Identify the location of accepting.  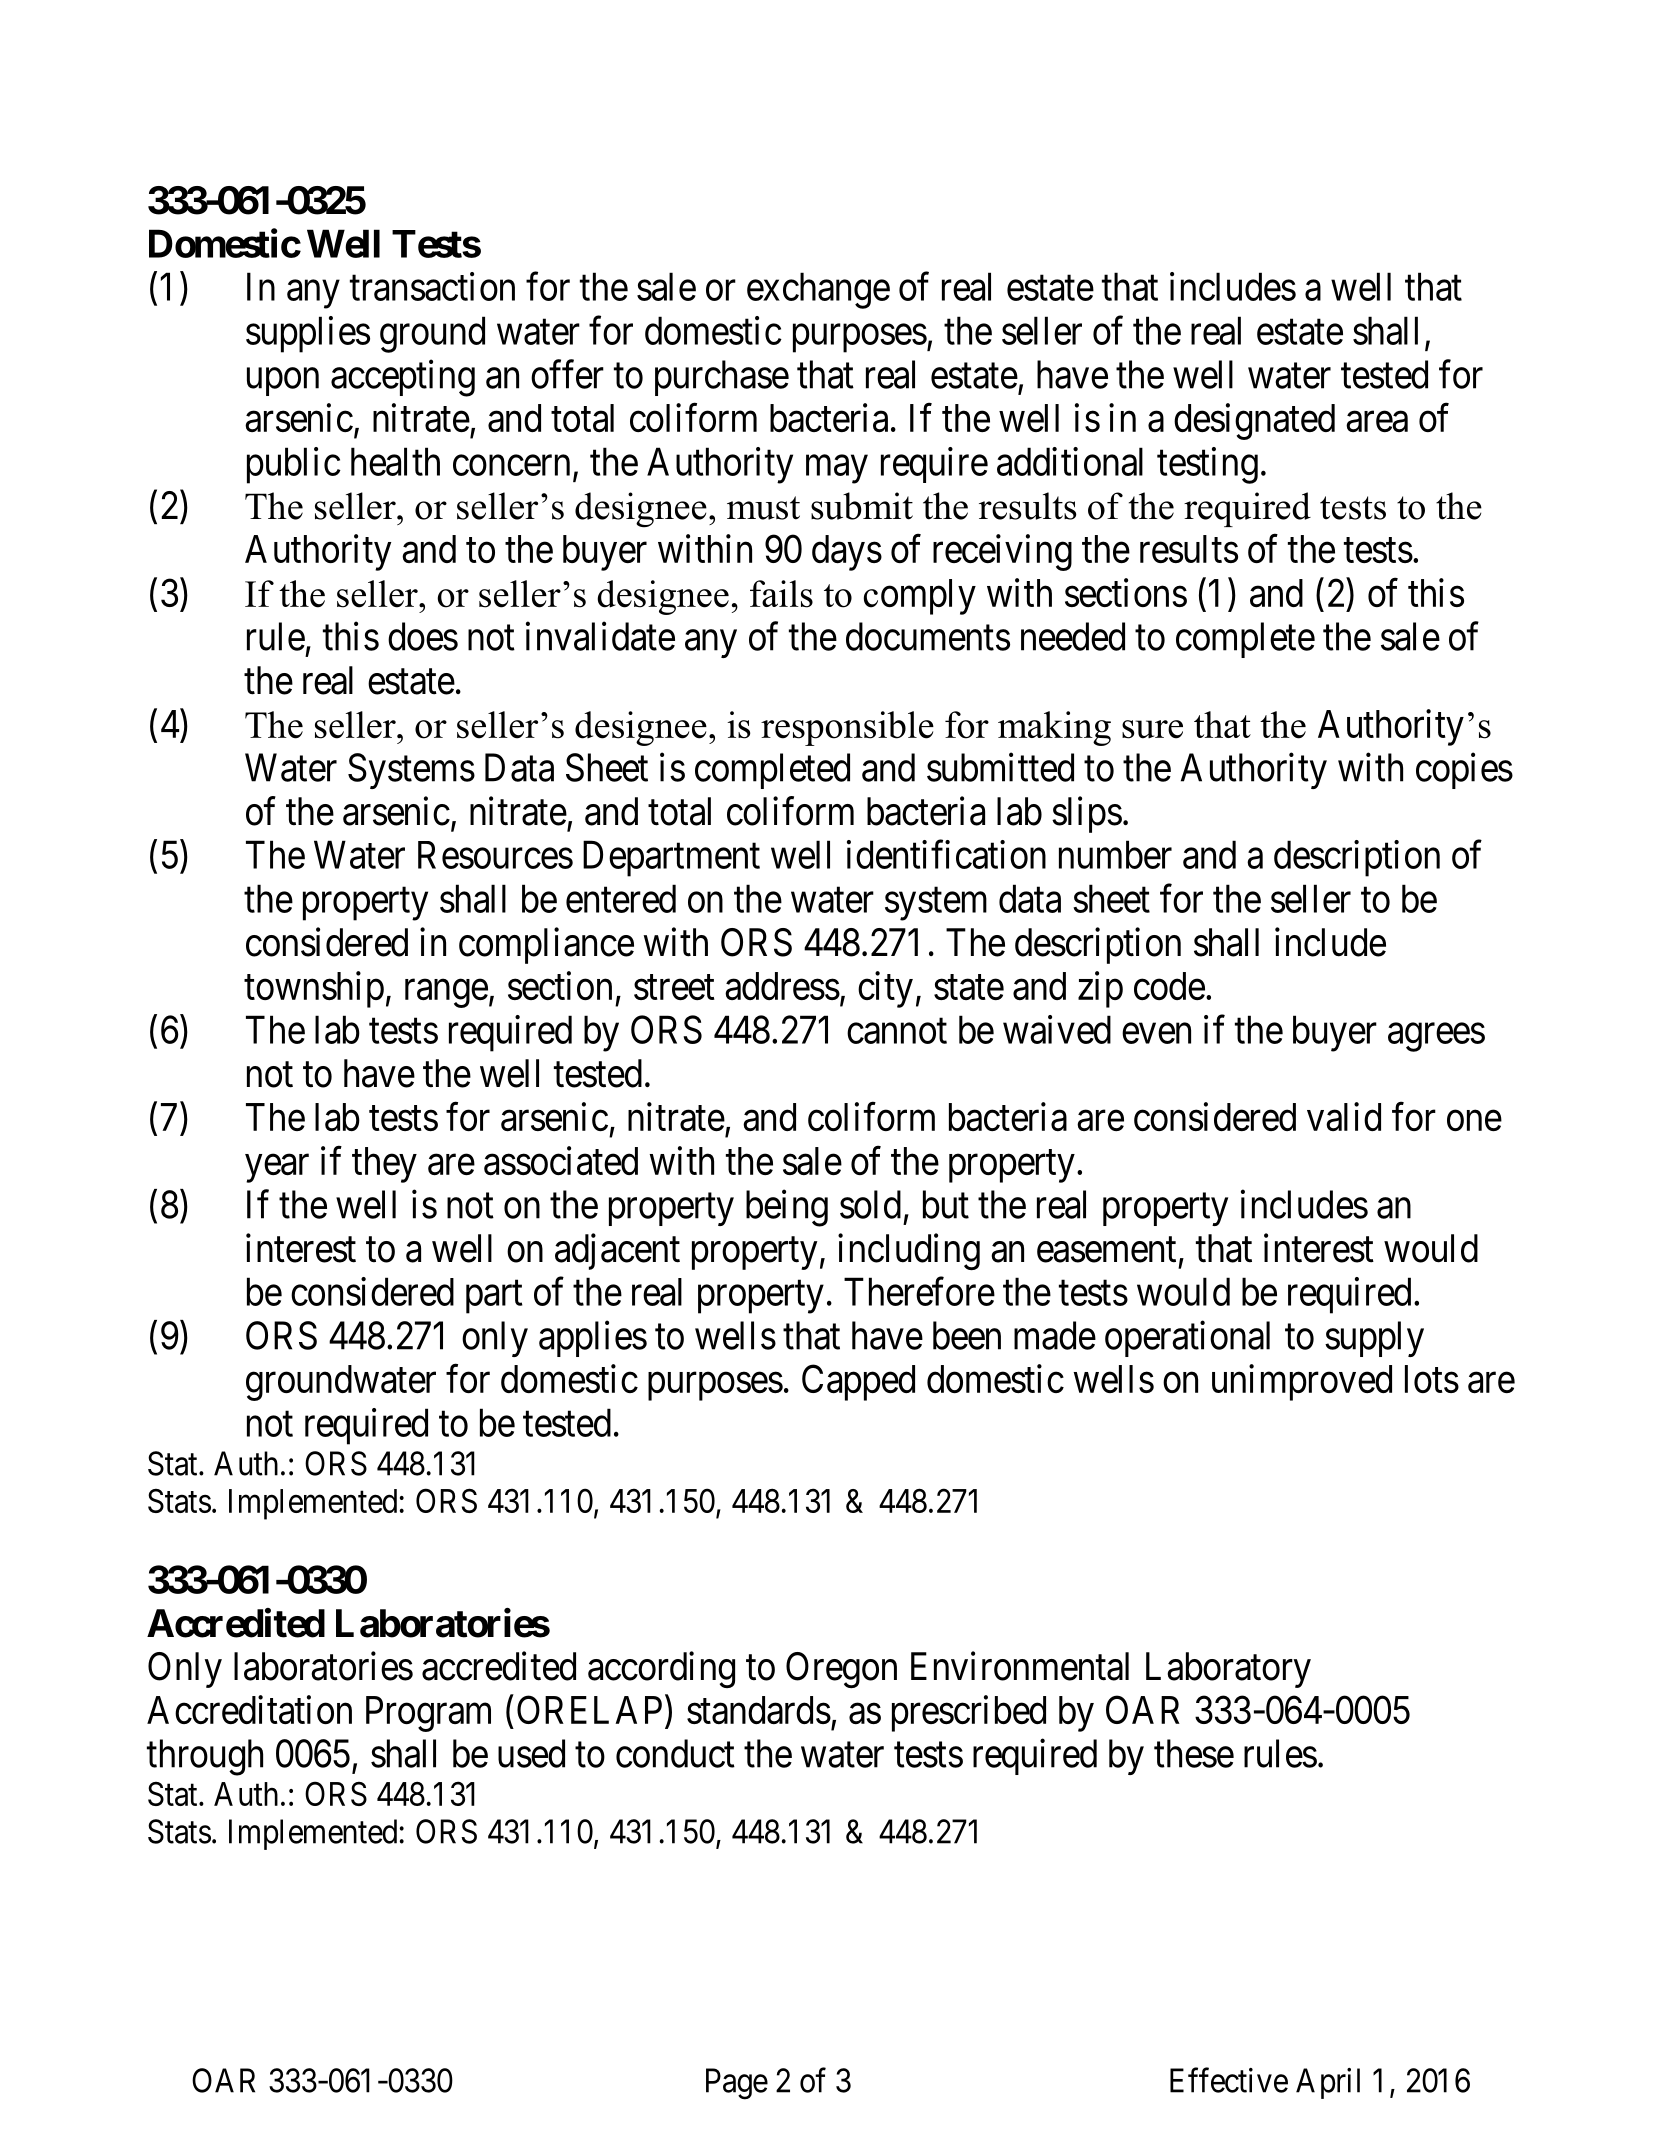
(403, 378).
